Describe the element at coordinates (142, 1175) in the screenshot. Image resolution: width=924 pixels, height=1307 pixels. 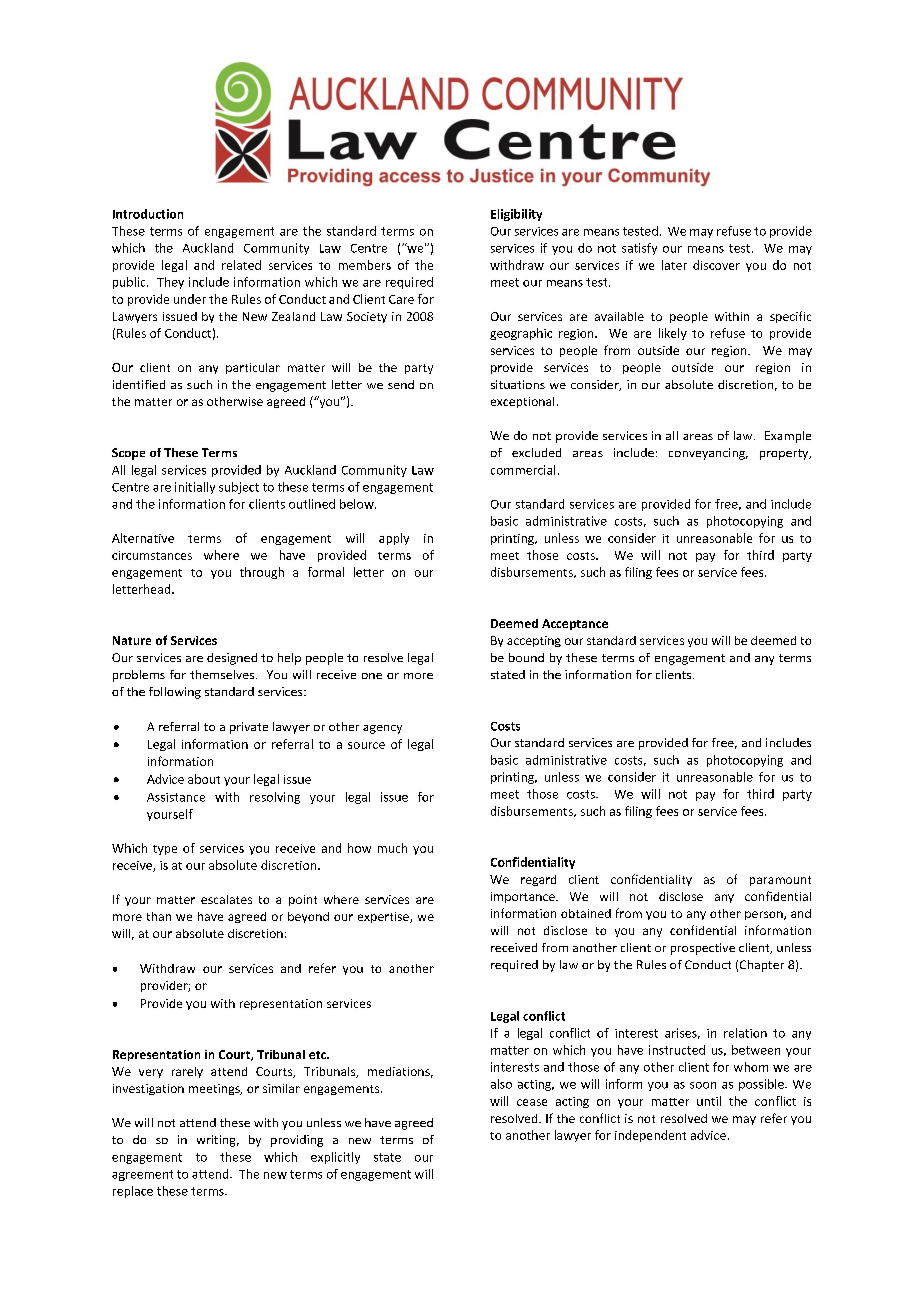
I see `agreement` at that location.
